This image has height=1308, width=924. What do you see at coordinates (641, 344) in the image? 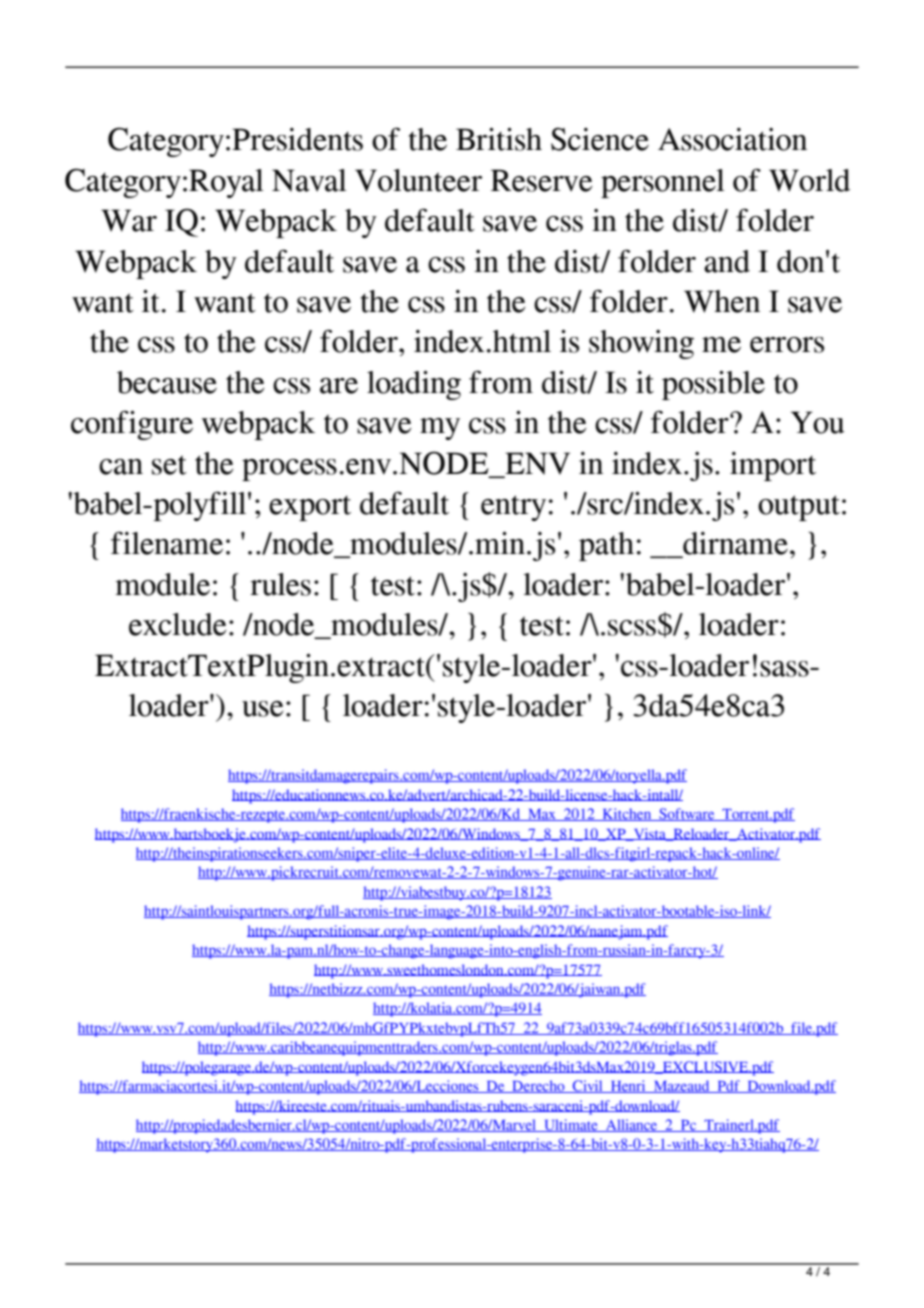
I see `showing` at bounding box center [641, 344].
